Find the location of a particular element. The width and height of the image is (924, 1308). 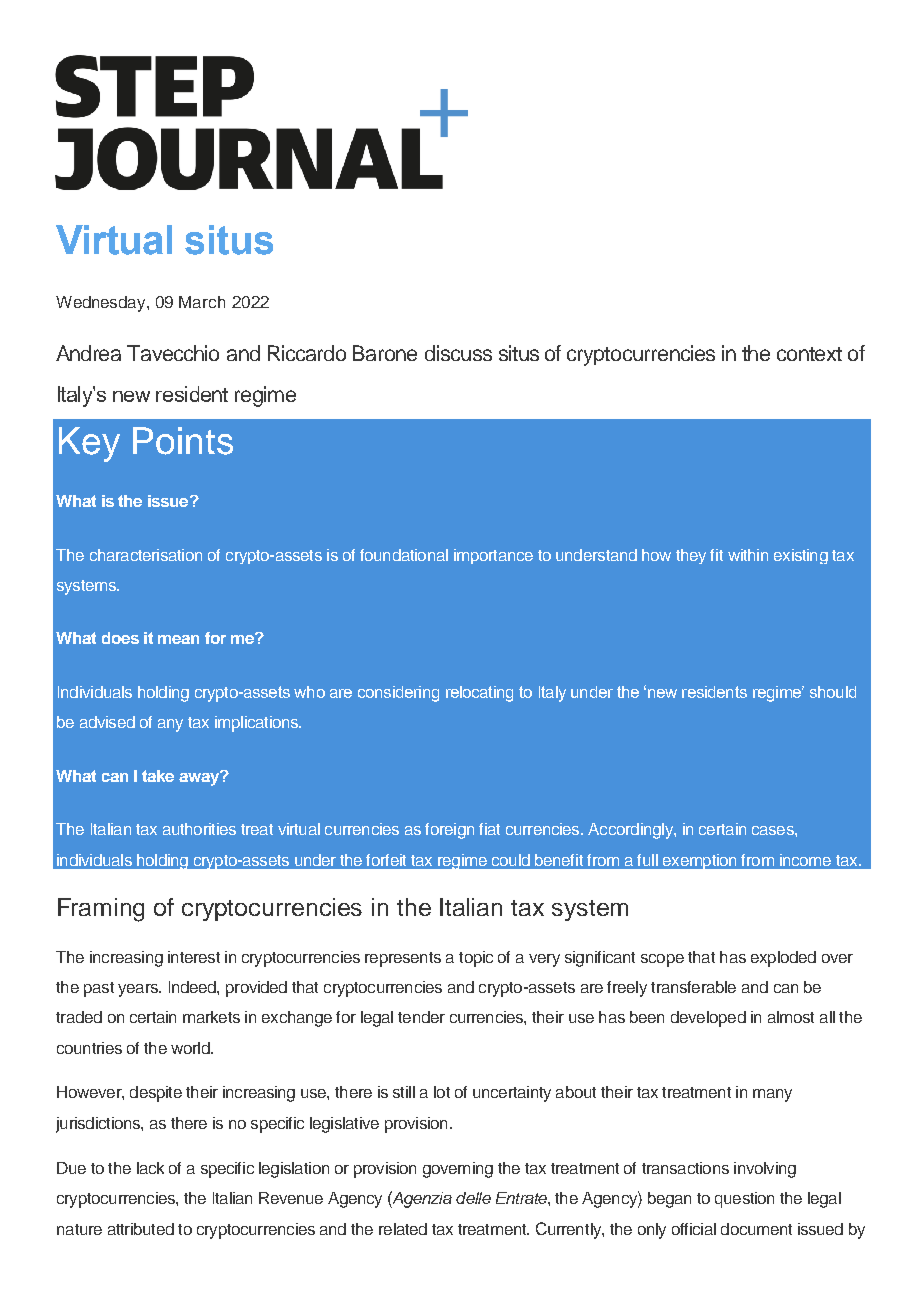

discuss is located at coordinates (458, 353).
